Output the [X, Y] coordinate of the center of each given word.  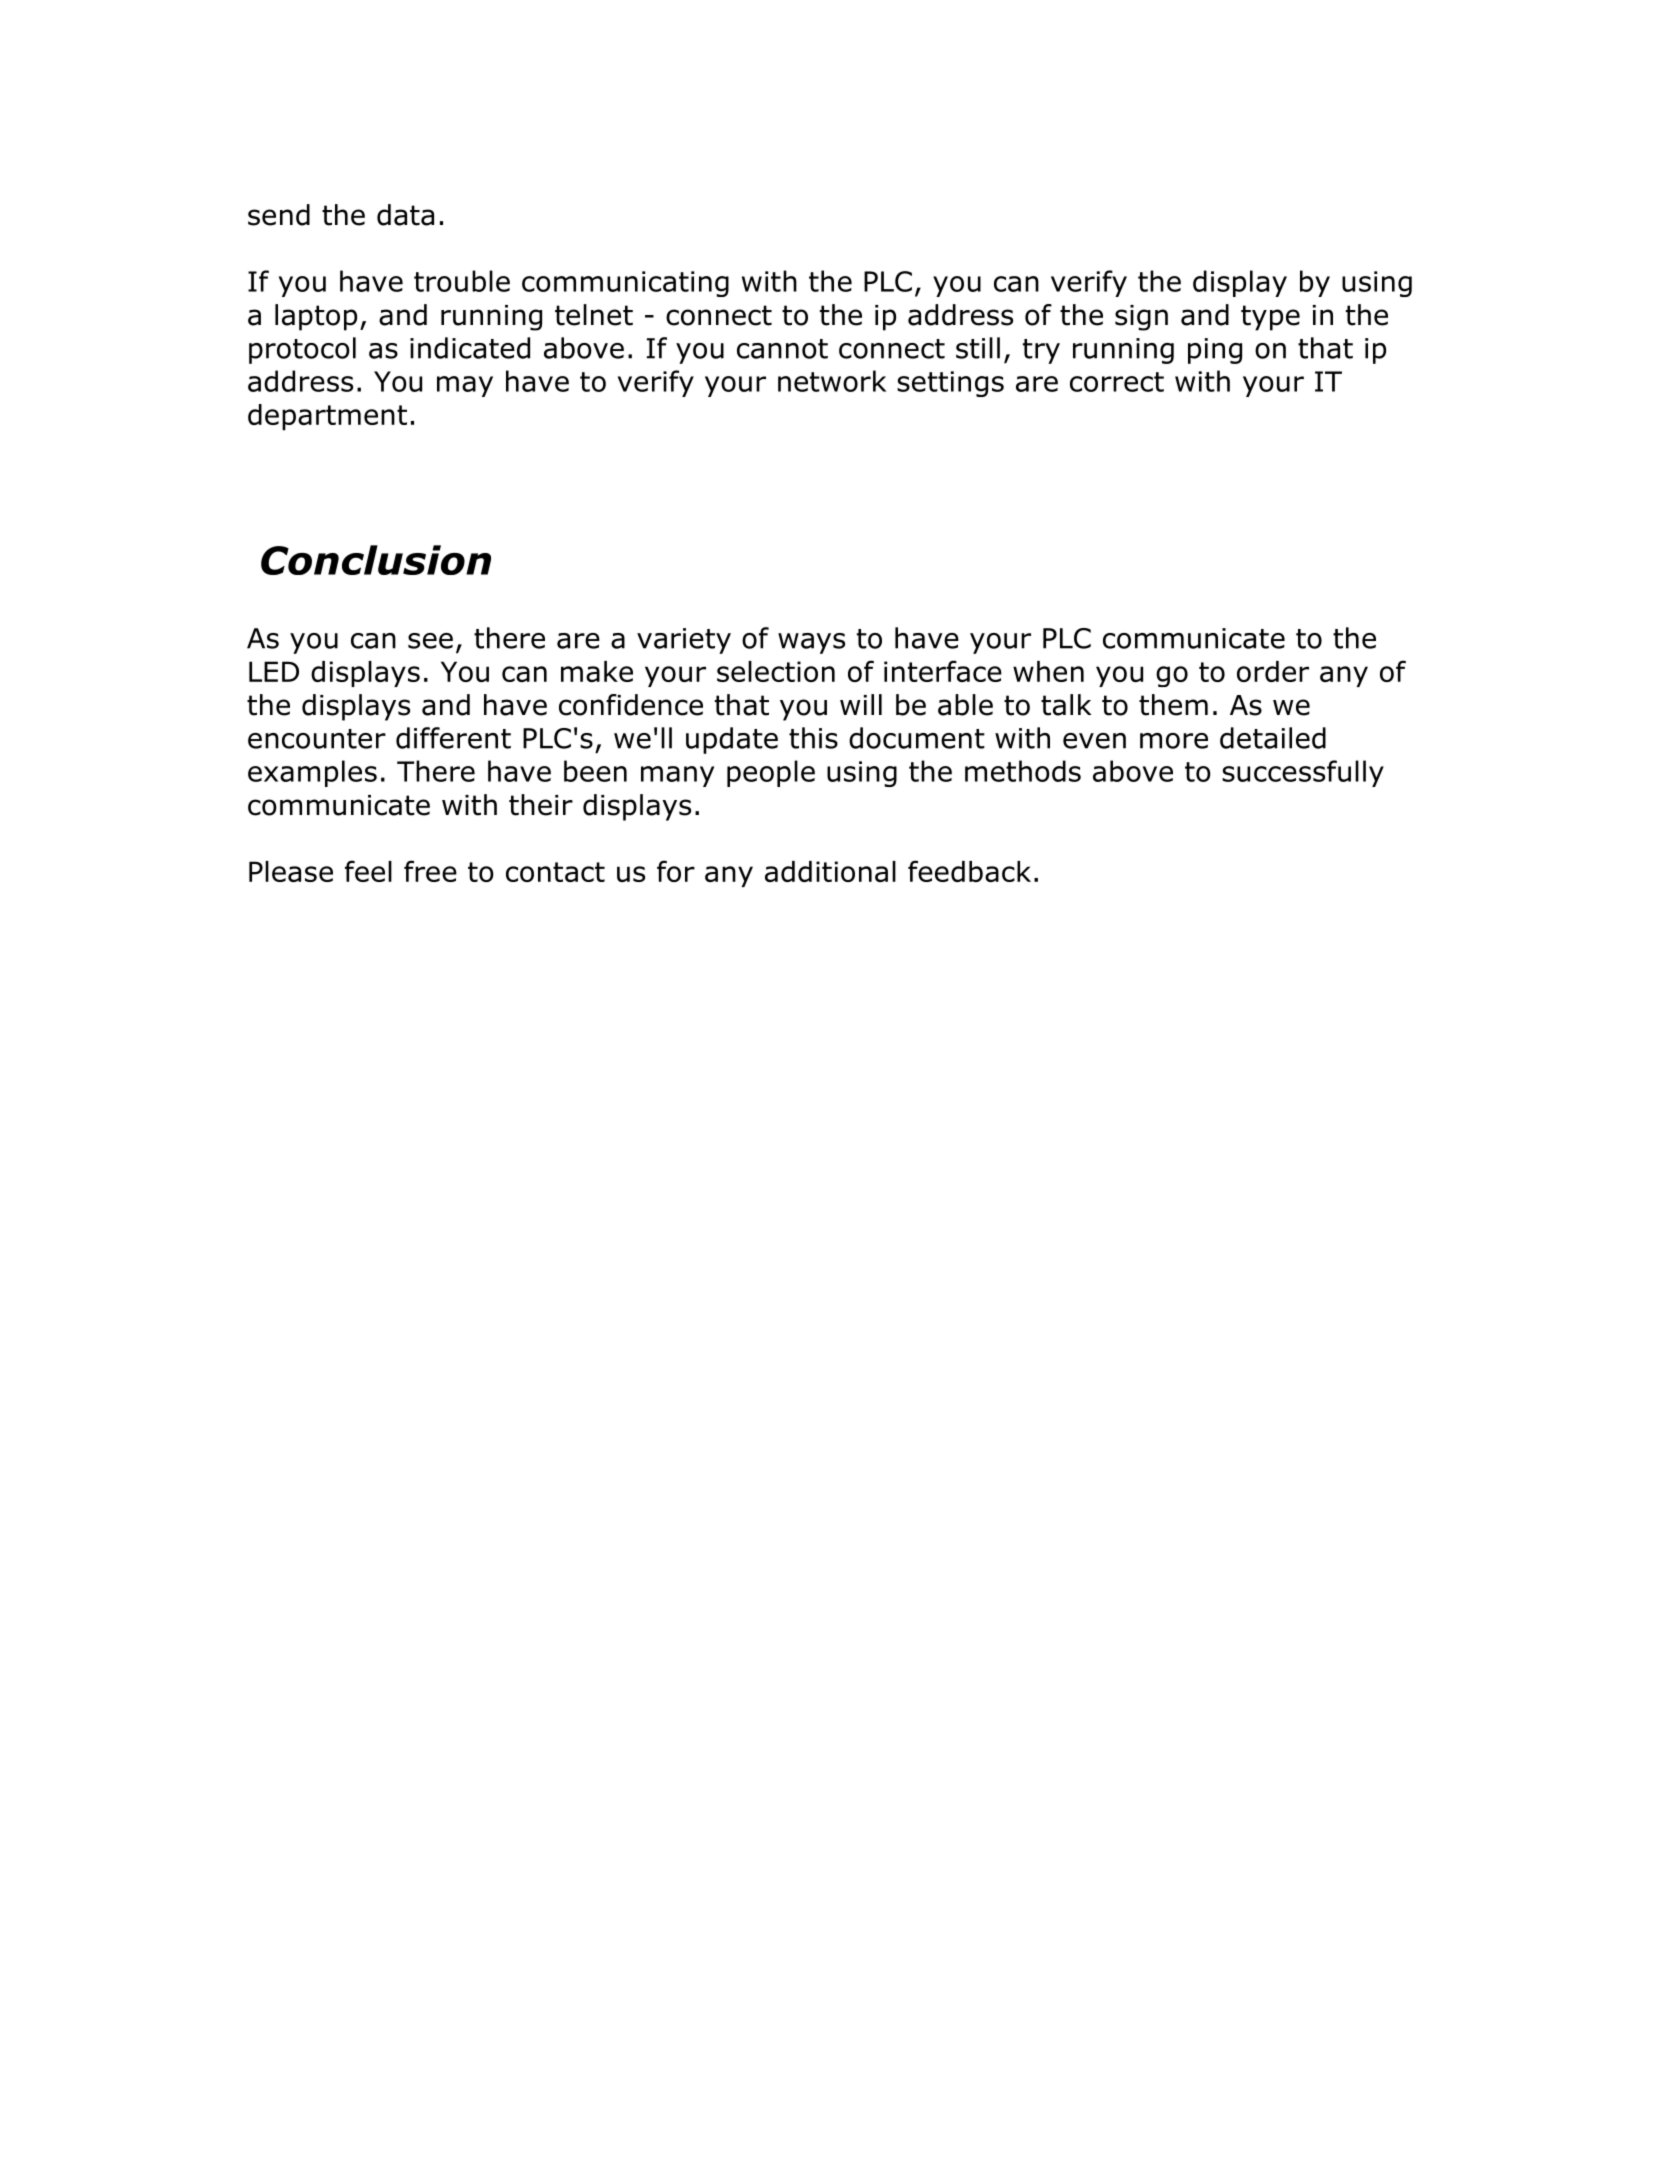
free [430, 871]
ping [1215, 351]
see [430, 641]
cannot [782, 349]
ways [811, 643]
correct [1117, 382]
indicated [470, 348]
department [327, 417]
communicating [625, 284]
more [1174, 741]
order [1273, 671]
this [813, 738]
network [832, 381]
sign [1141, 318]
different [453, 738]
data [405, 215]
